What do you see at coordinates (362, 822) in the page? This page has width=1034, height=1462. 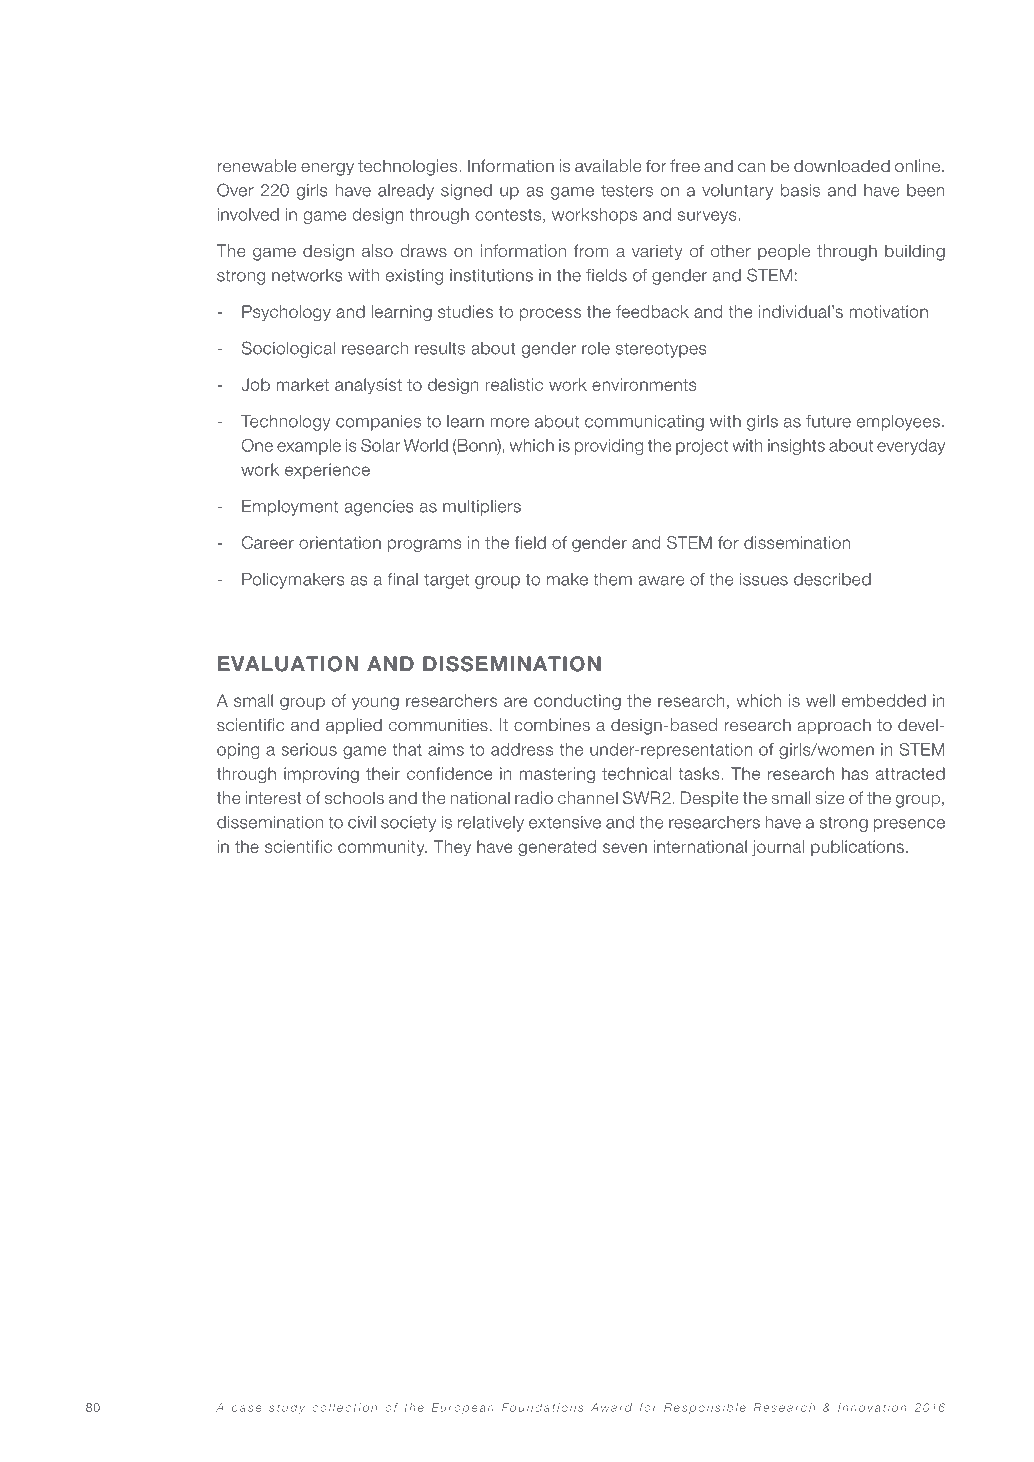 I see `civil` at bounding box center [362, 822].
